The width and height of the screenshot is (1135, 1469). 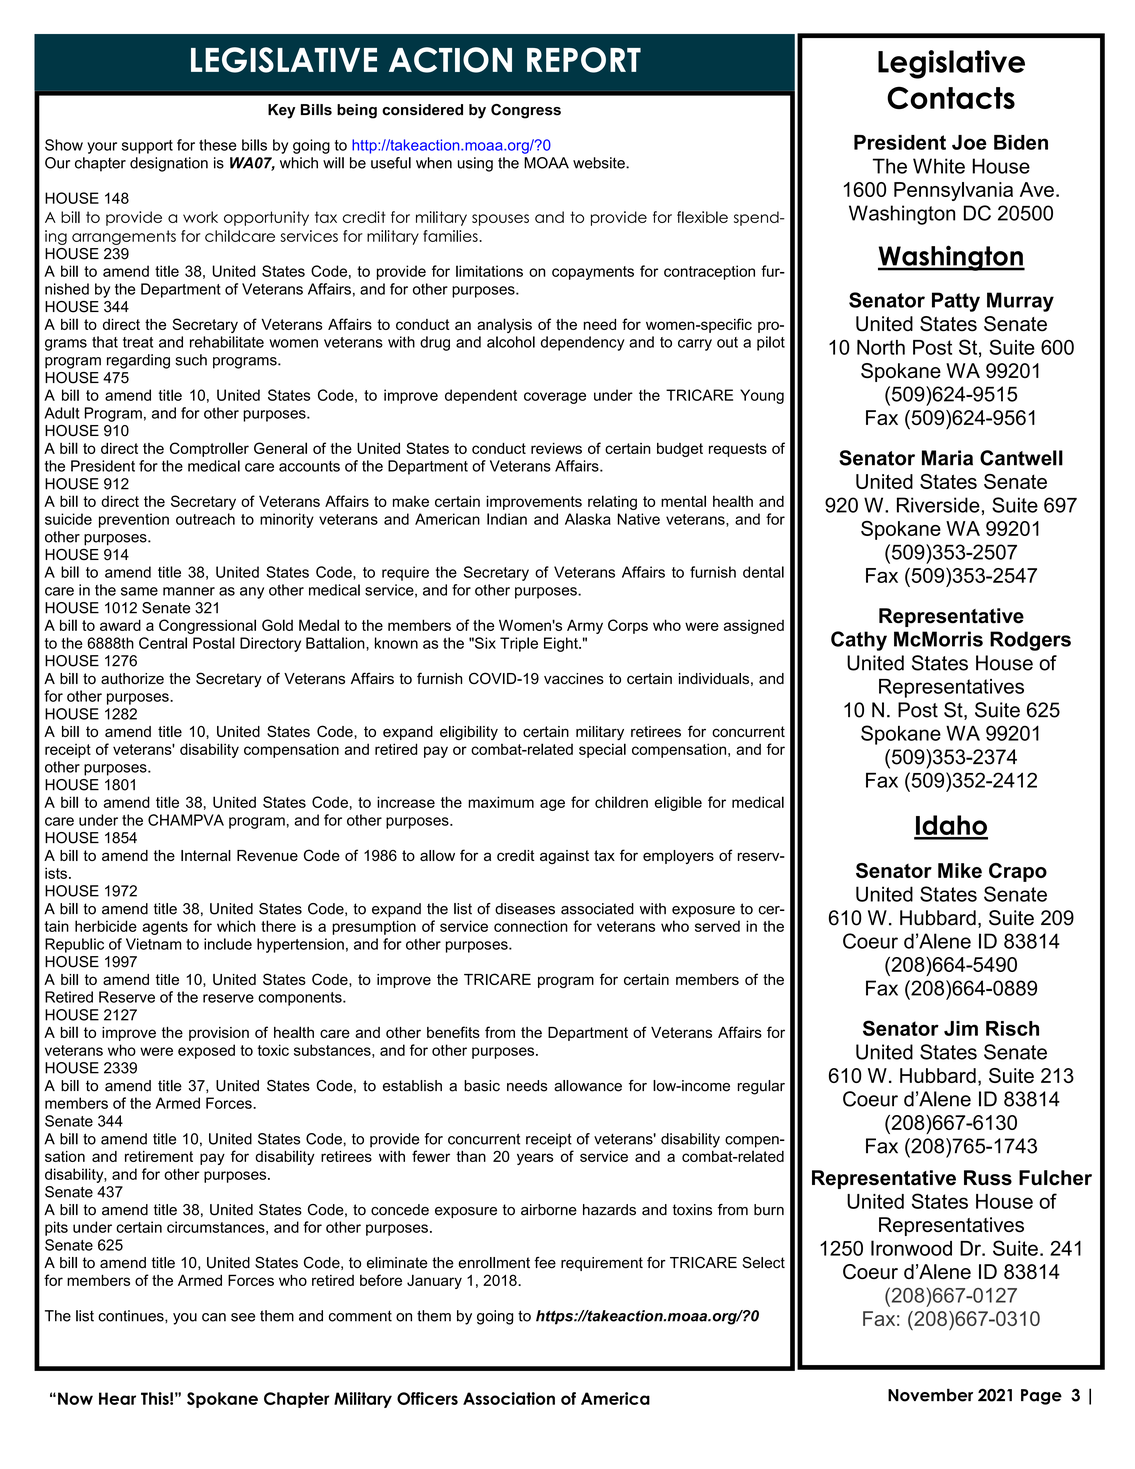 What do you see at coordinates (132, 679) in the screenshot?
I see `authorize` at bounding box center [132, 679].
